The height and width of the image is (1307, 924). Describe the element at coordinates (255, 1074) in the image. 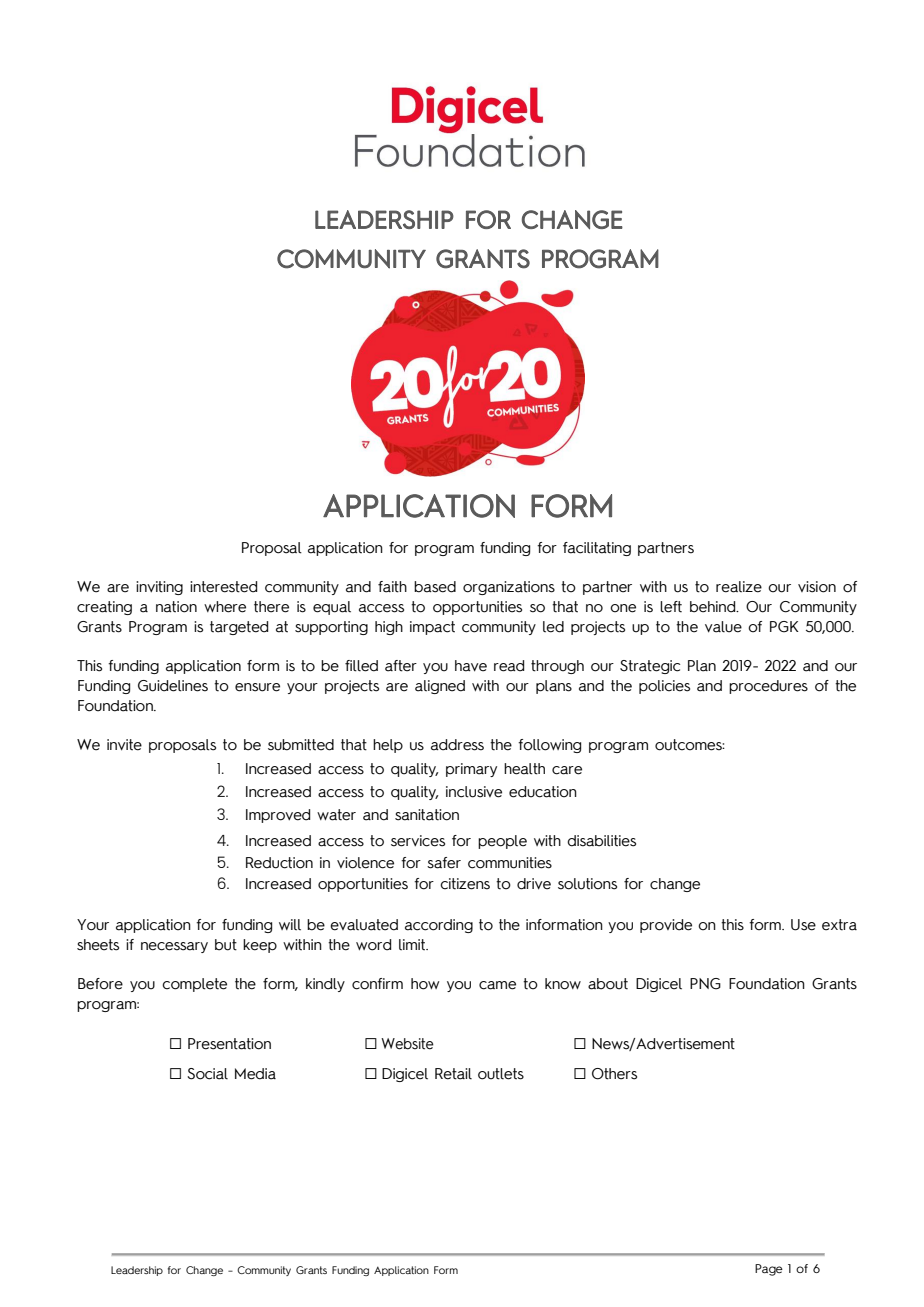

I see `Media` at that location.
